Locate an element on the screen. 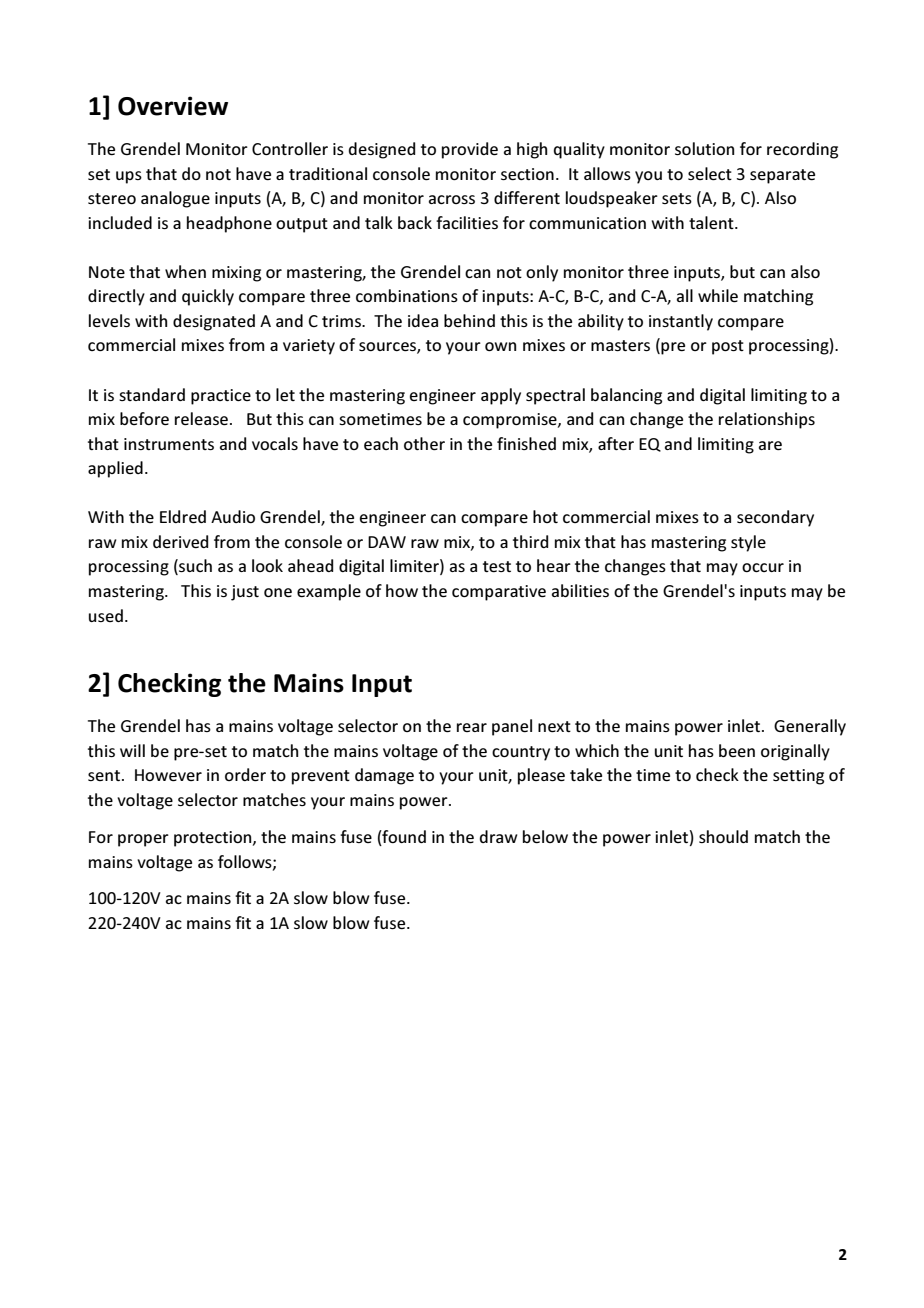 This screenshot has height=1308, width=924. Overview is located at coordinates (173, 106).
